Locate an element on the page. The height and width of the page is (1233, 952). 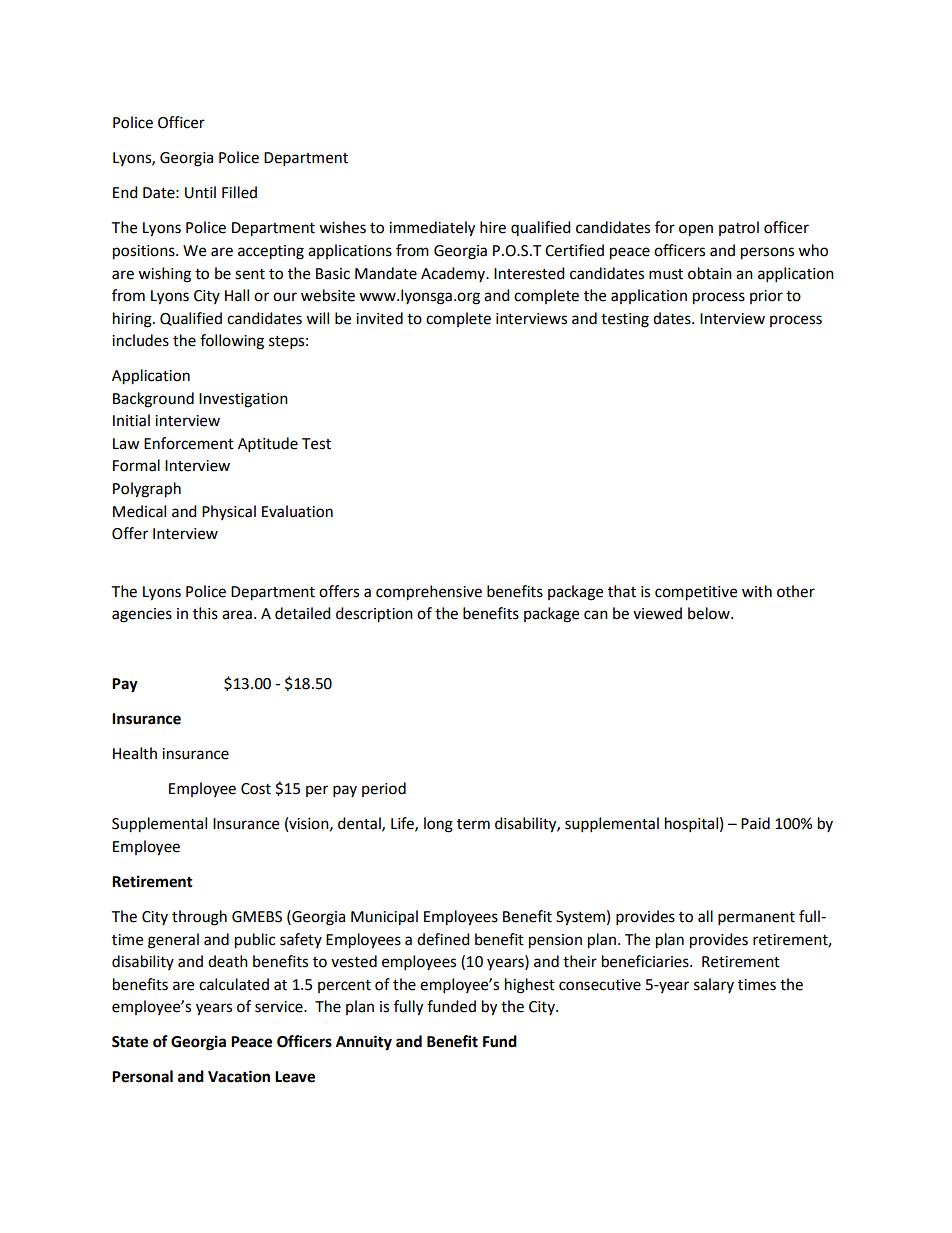
Paid is located at coordinates (755, 823).
